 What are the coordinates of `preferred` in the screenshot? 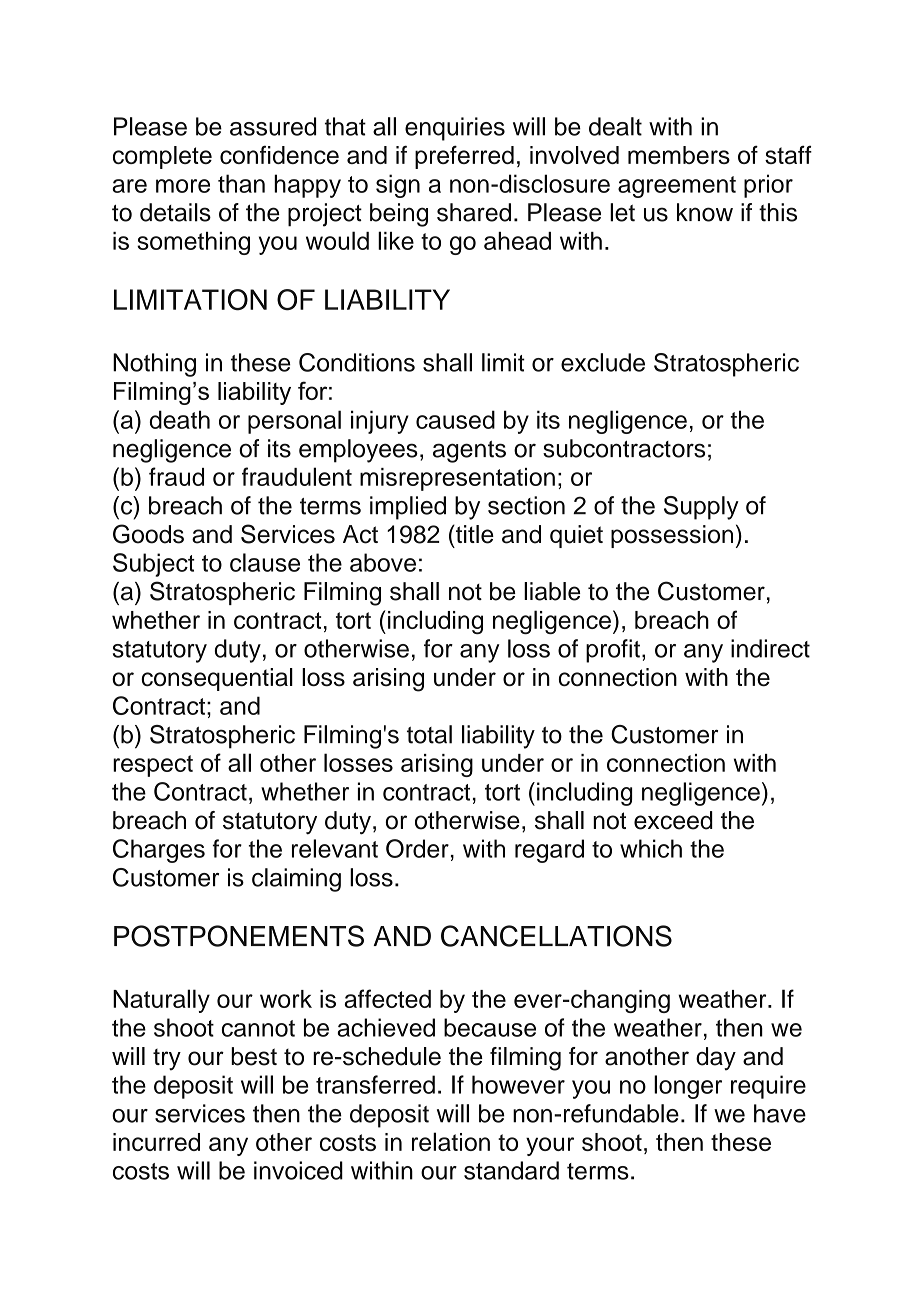 It's located at (464, 157).
